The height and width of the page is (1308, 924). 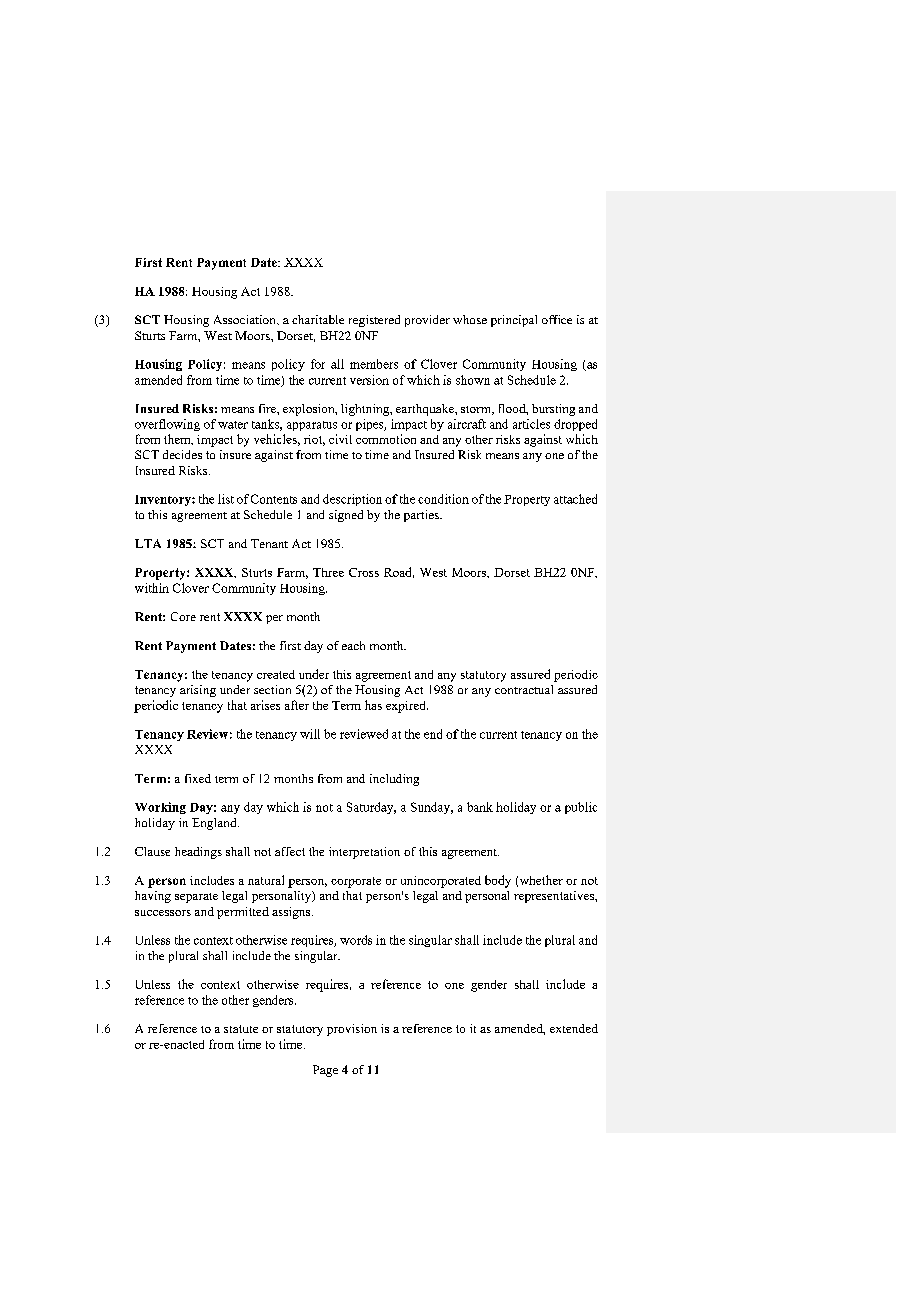 I want to click on contractual, so click(x=524, y=689).
